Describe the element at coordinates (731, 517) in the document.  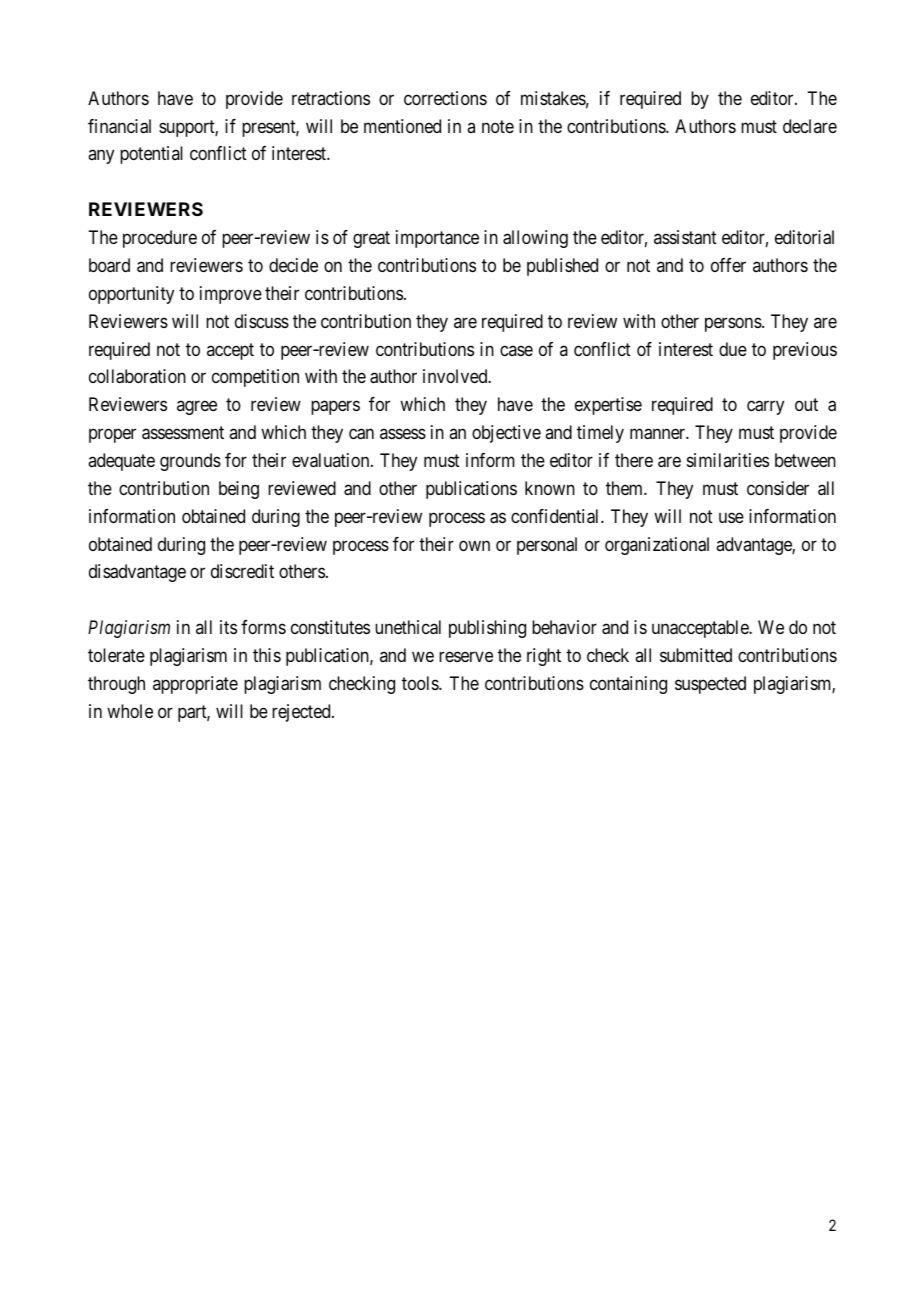
I see `use` at that location.
